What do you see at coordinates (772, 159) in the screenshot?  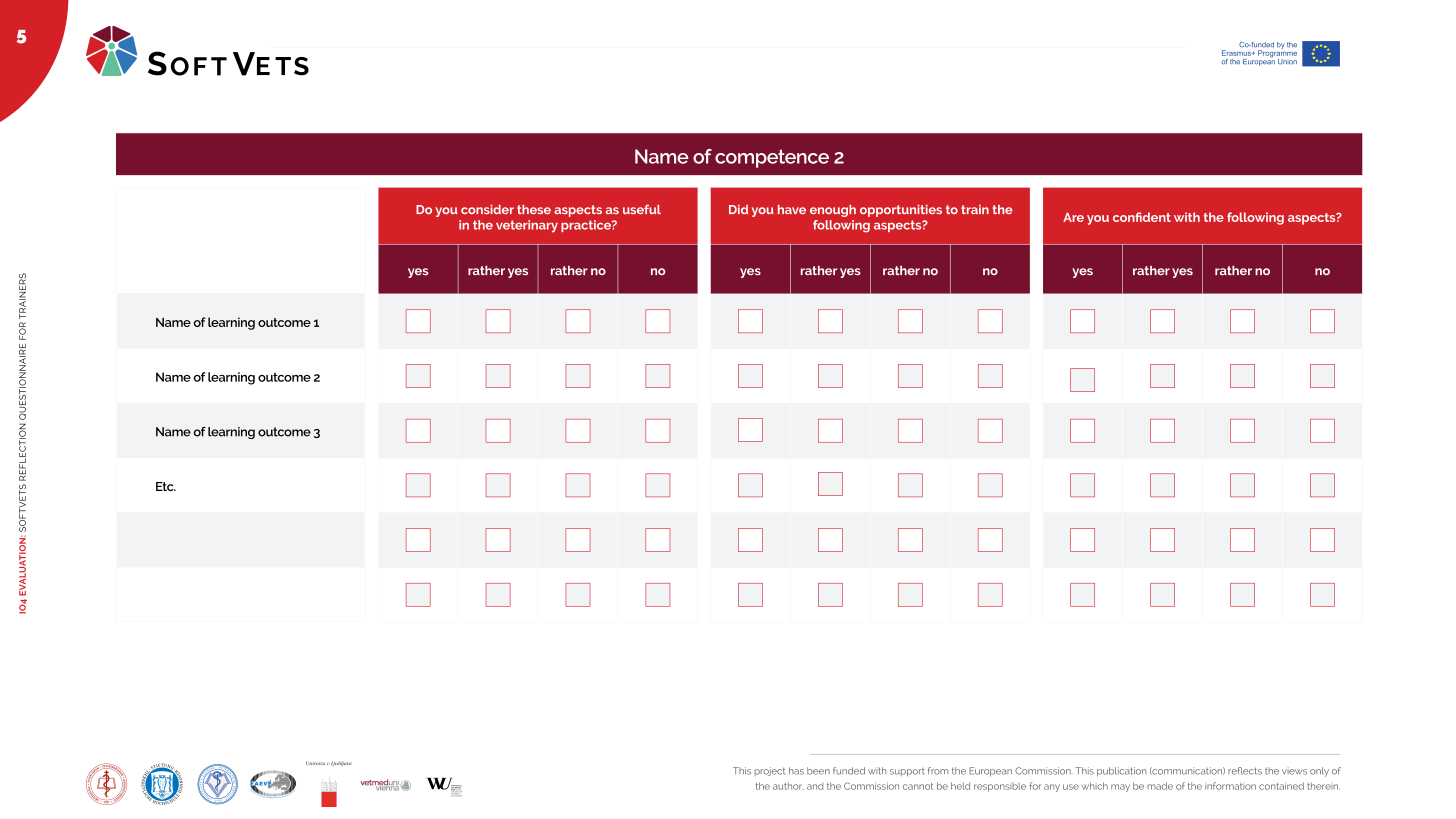 I see `competence` at bounding box center [772, 159].
